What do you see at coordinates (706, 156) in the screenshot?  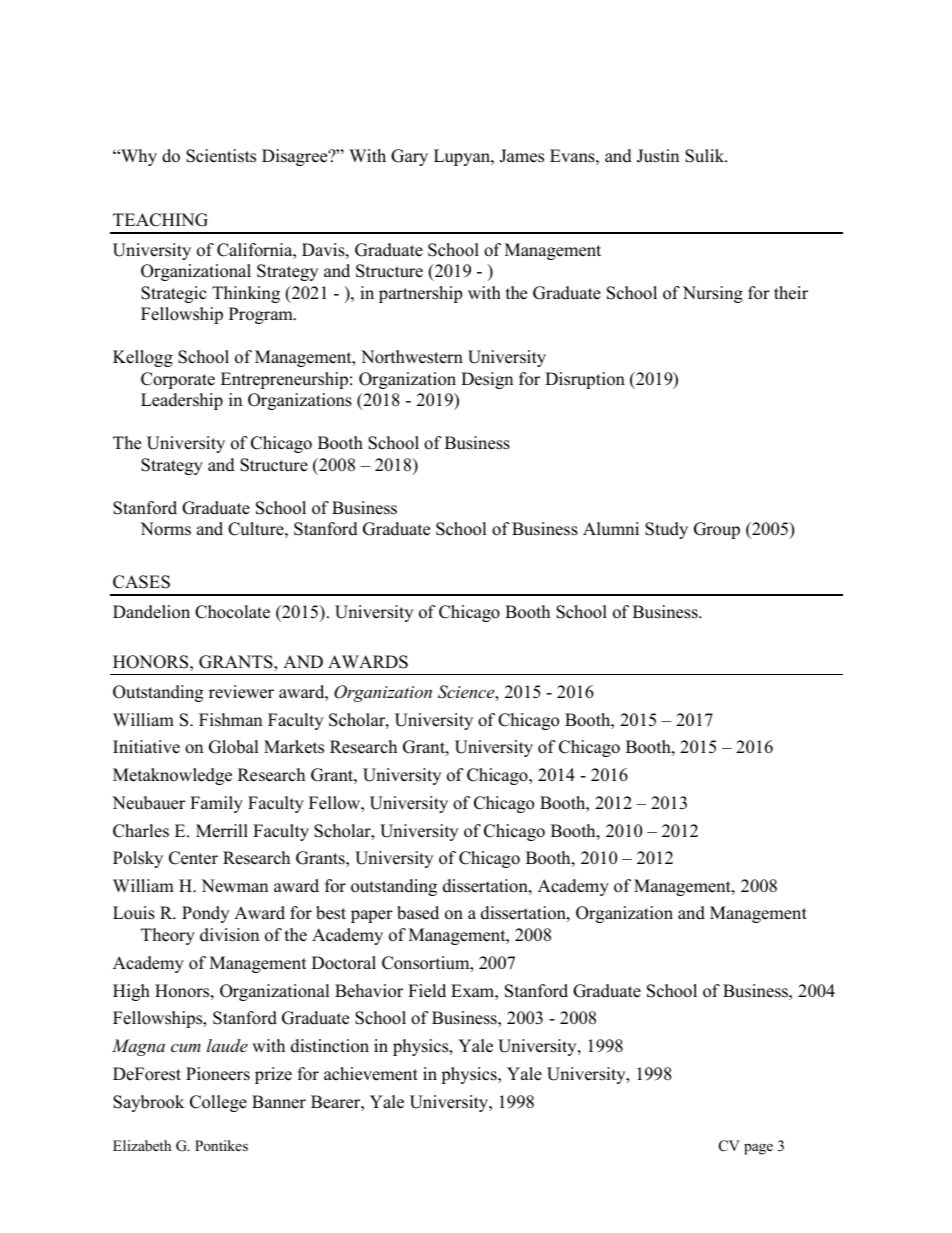 I see `Sulik` at bounding box center [706, 156].
